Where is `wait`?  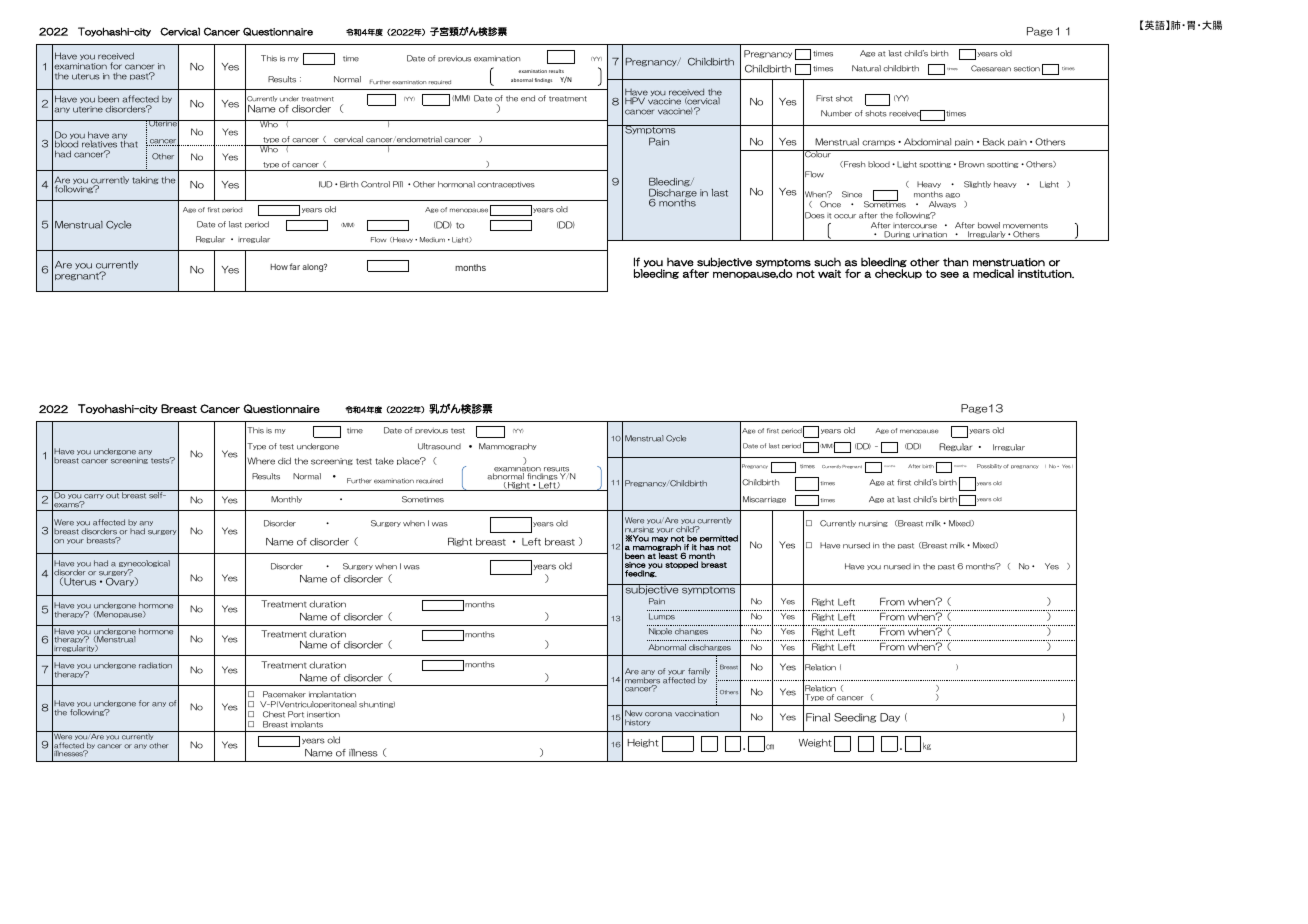
wait is located at coordinates (829, 274).
